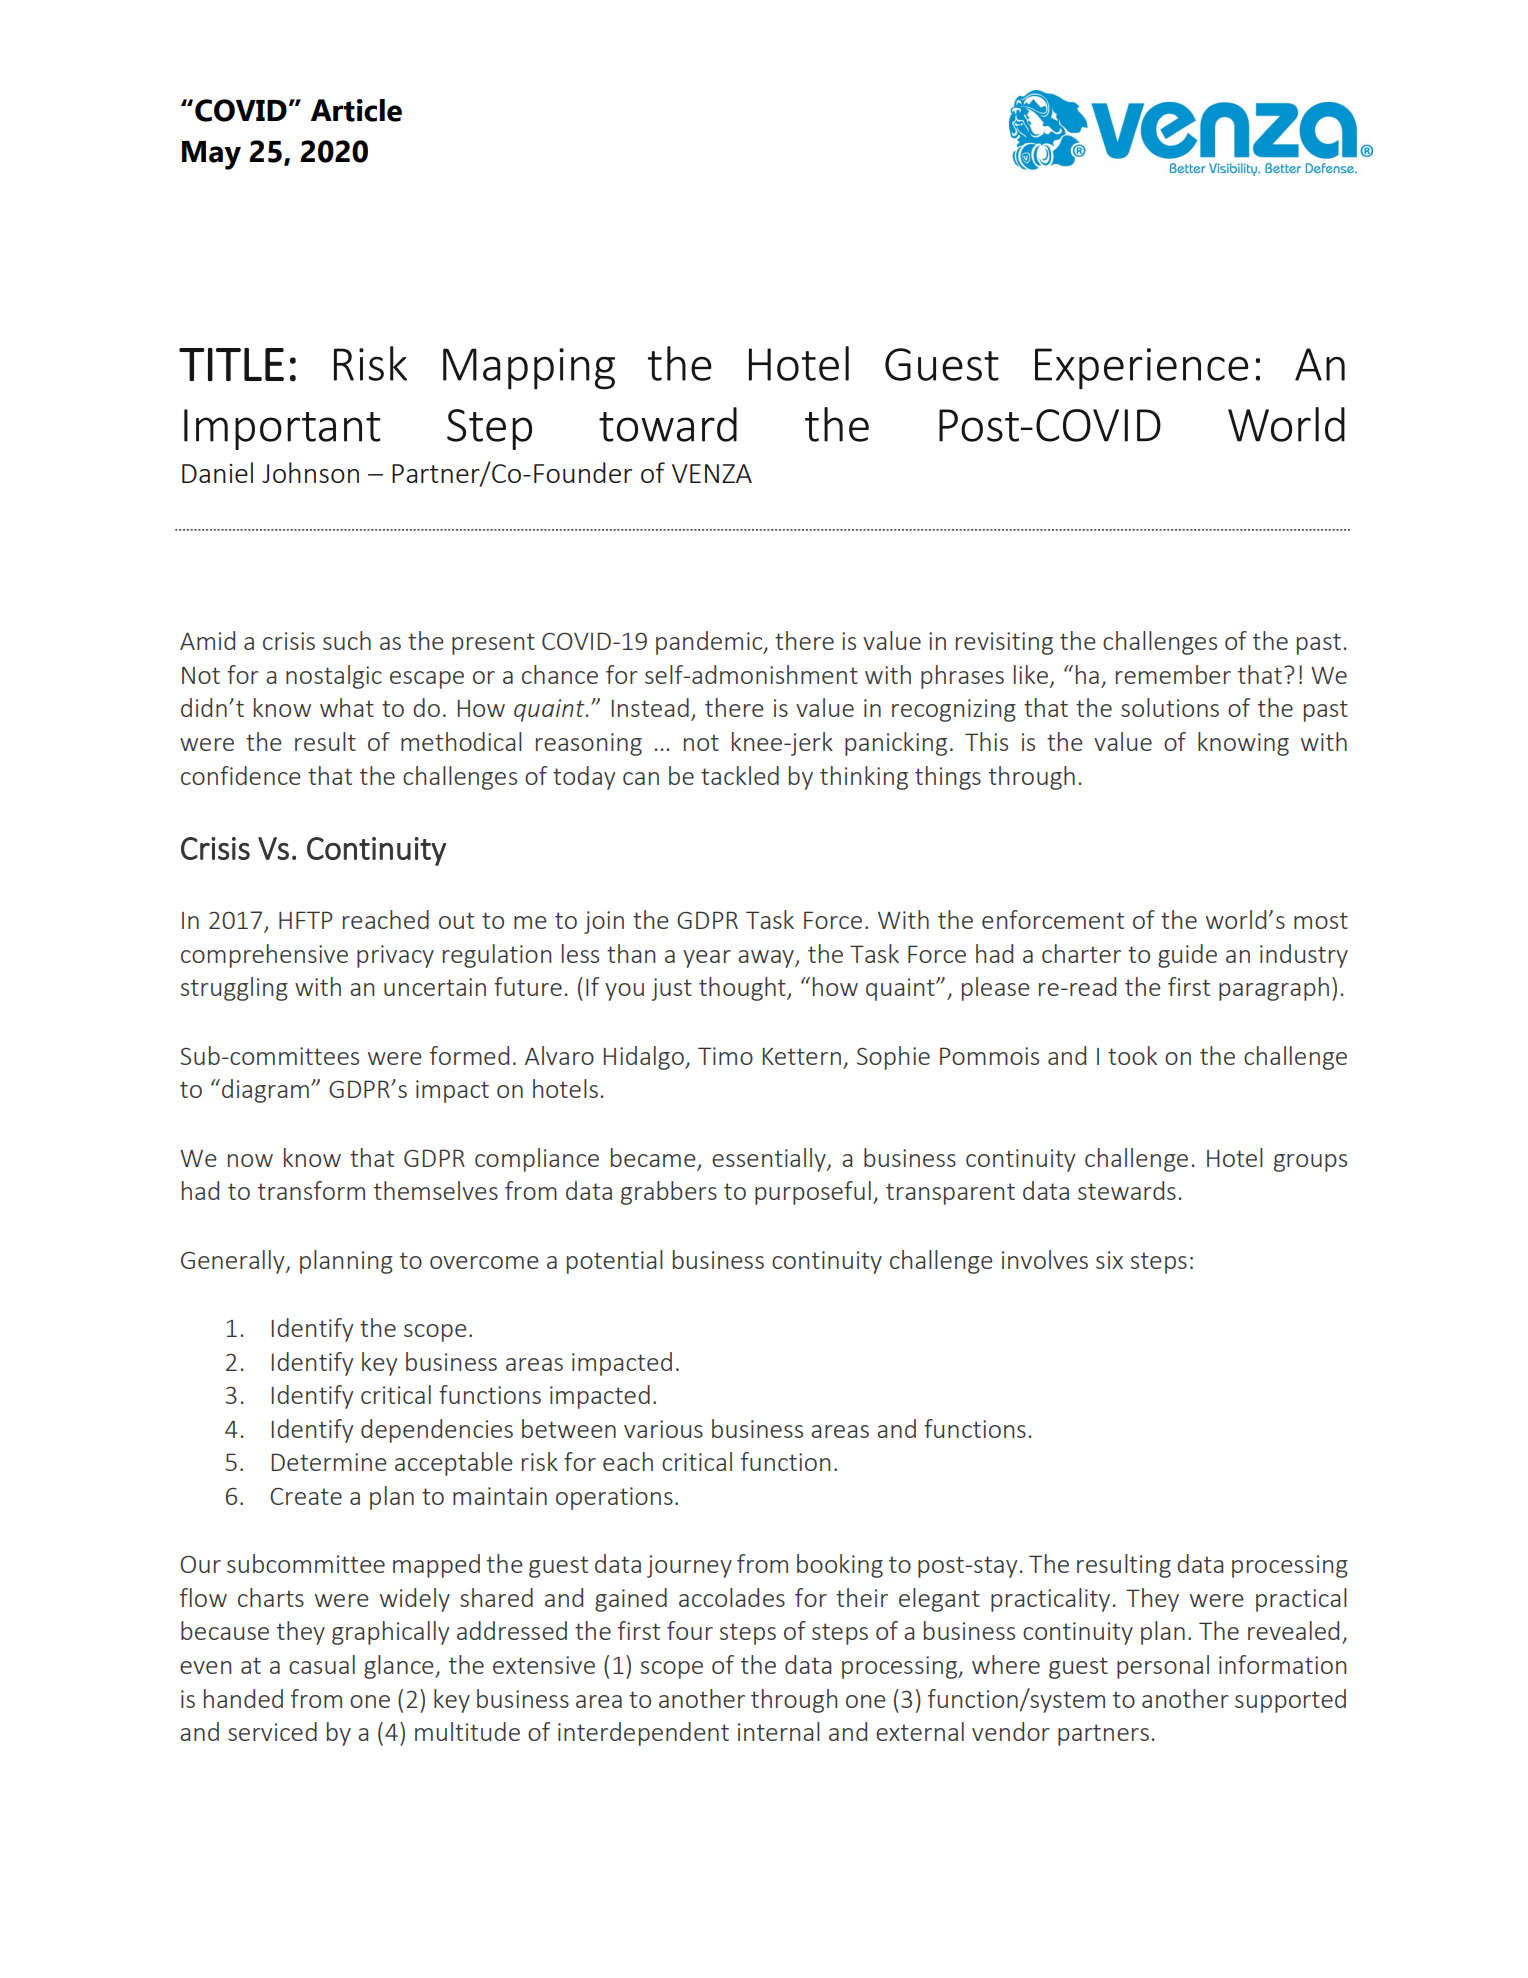  I want to click on Mapping, so click(529, 369).
